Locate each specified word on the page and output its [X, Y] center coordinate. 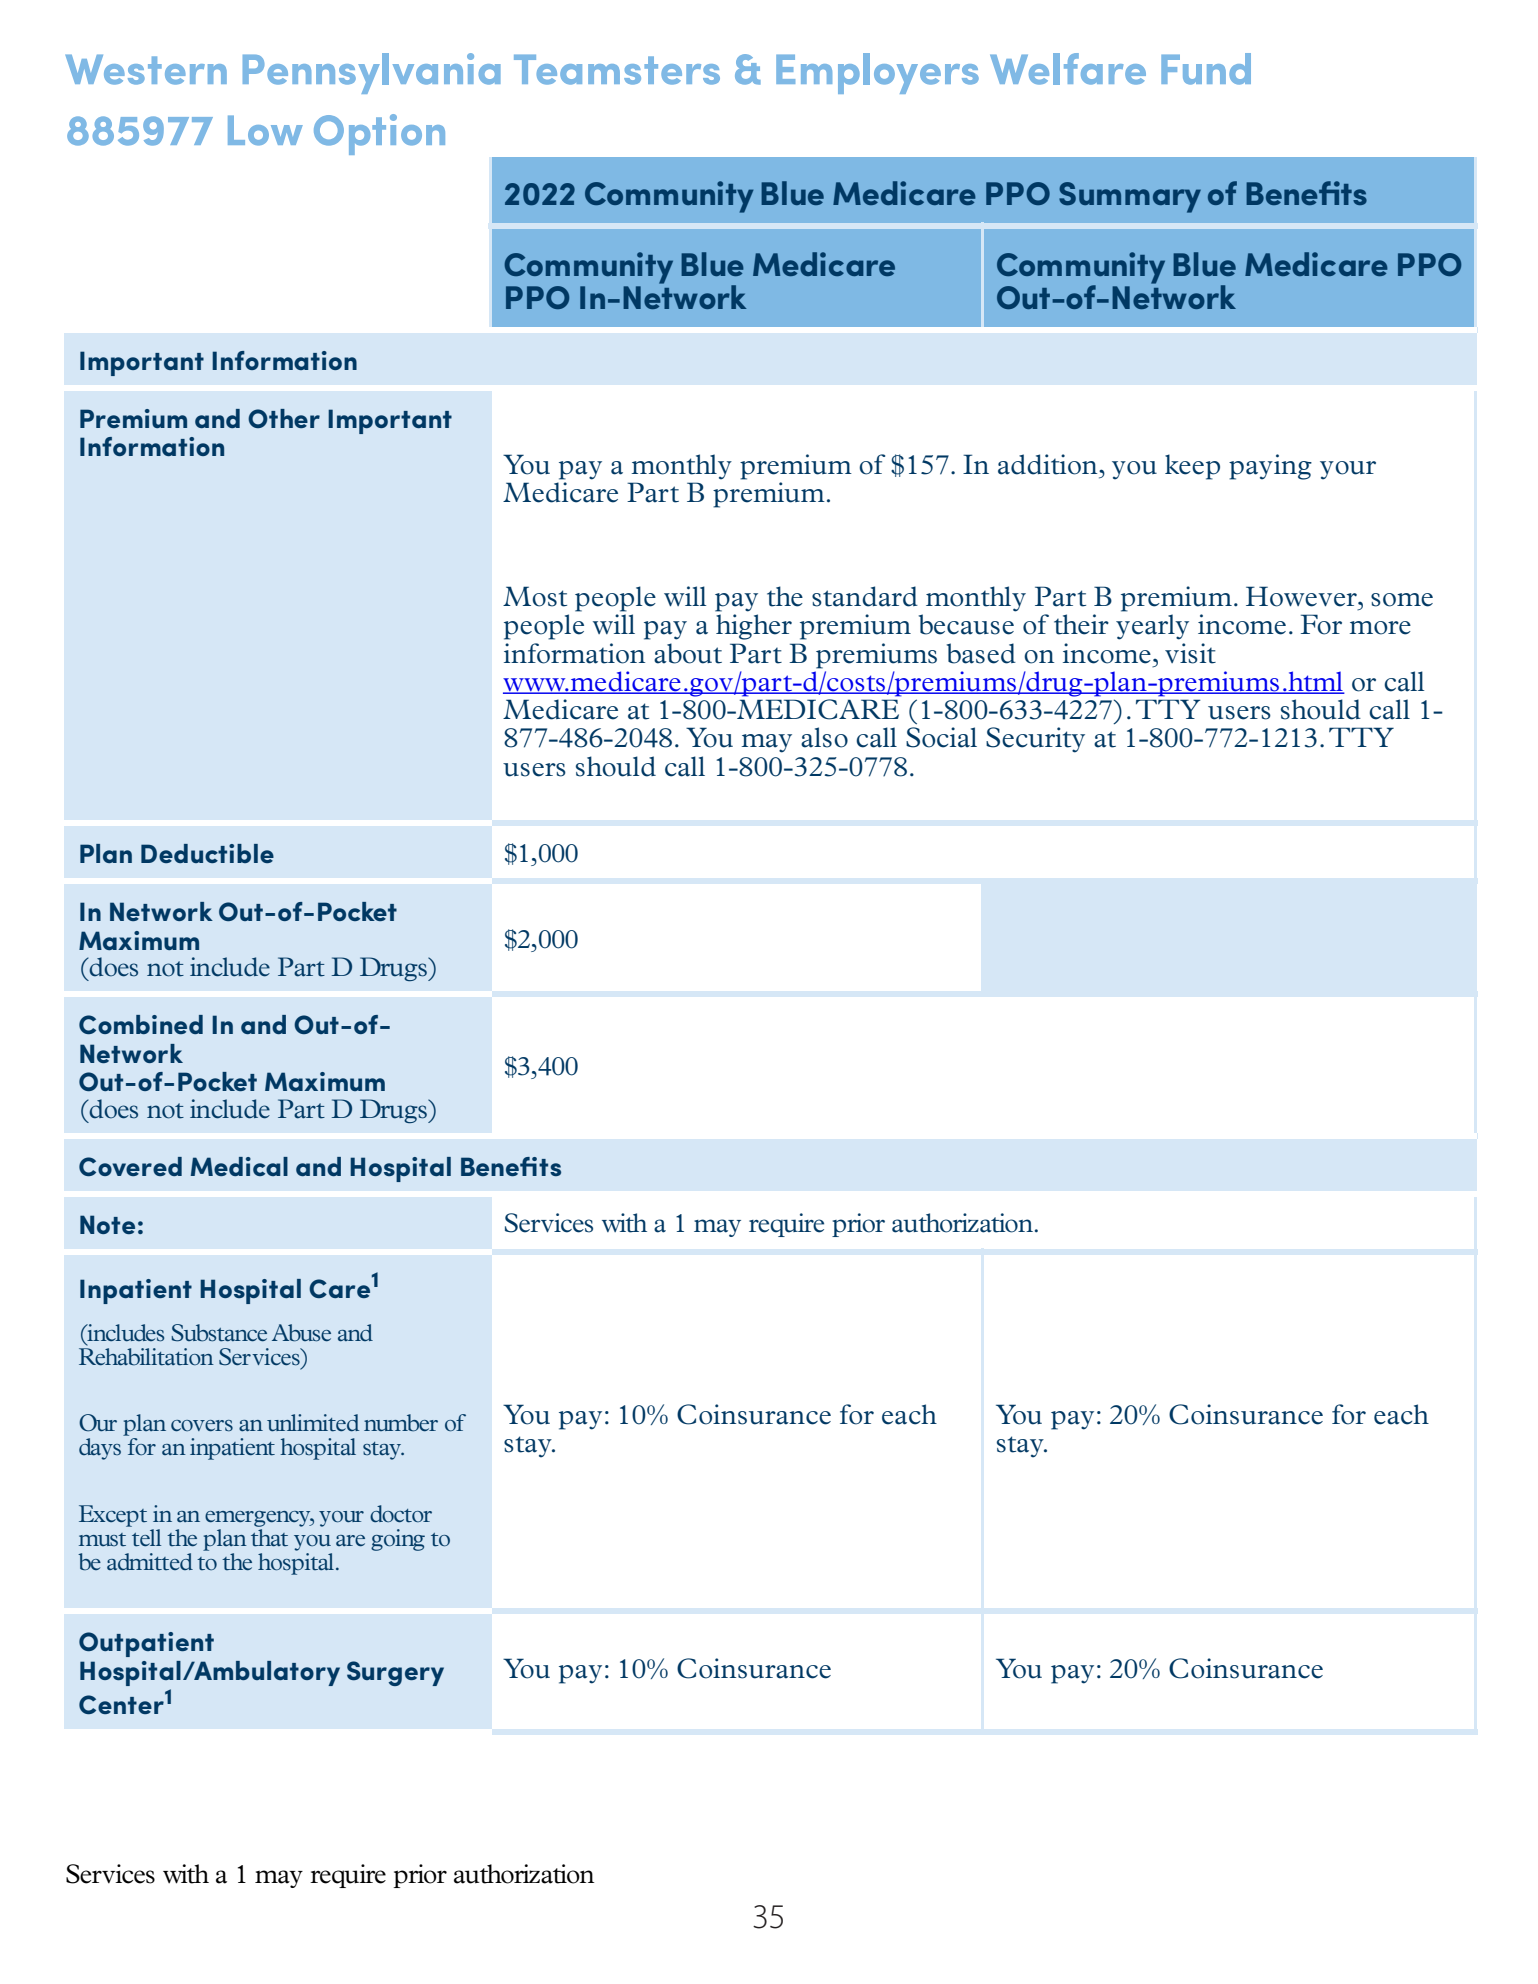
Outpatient [146, 1644]
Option [379, 134]
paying [1270, 467]
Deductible [207, 853]
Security [1035, 740]
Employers [877, 73]
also [824, 737]
